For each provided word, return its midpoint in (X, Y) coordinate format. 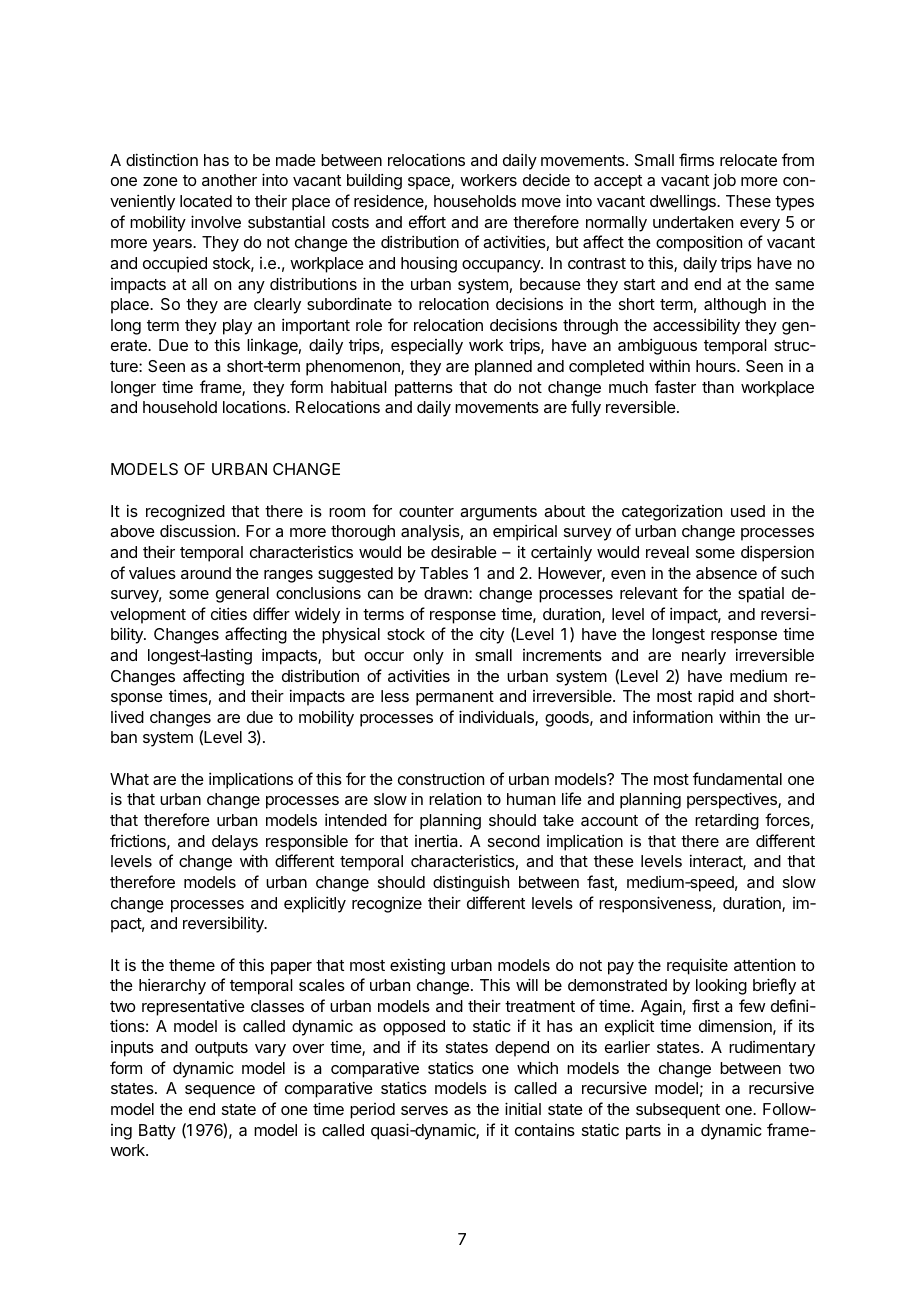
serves (424, 1110)
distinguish (471, 883)
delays (235, 843)
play (237, 327)
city (492, 635)
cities (229, 613)
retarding (727, 822)
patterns (424, 389)
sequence (220, 1091)
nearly (704, 657)
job (724, 181)
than (718, 387)
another (229, 180)
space (430, 183)
